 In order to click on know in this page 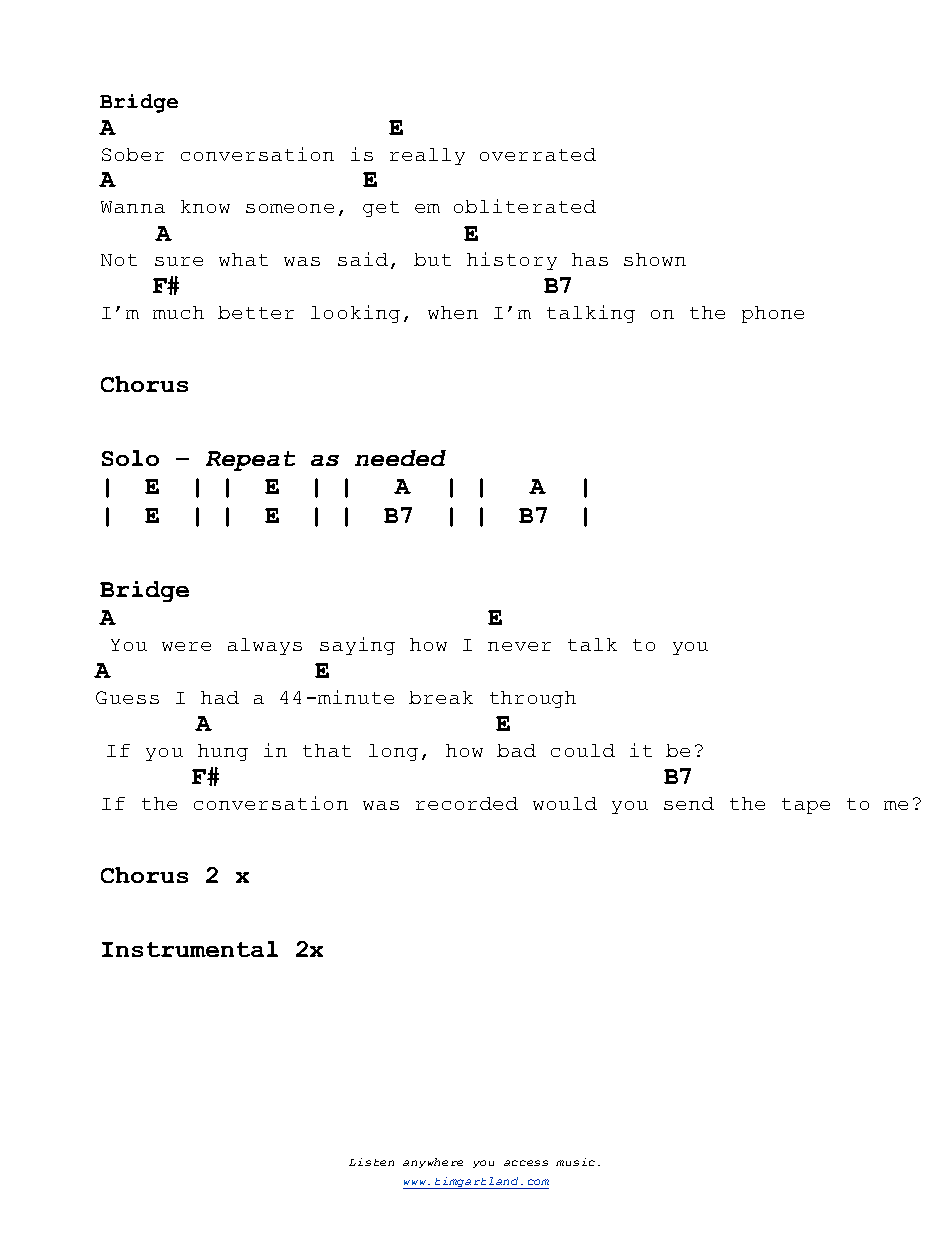, I will do `click(205, 206)`.
